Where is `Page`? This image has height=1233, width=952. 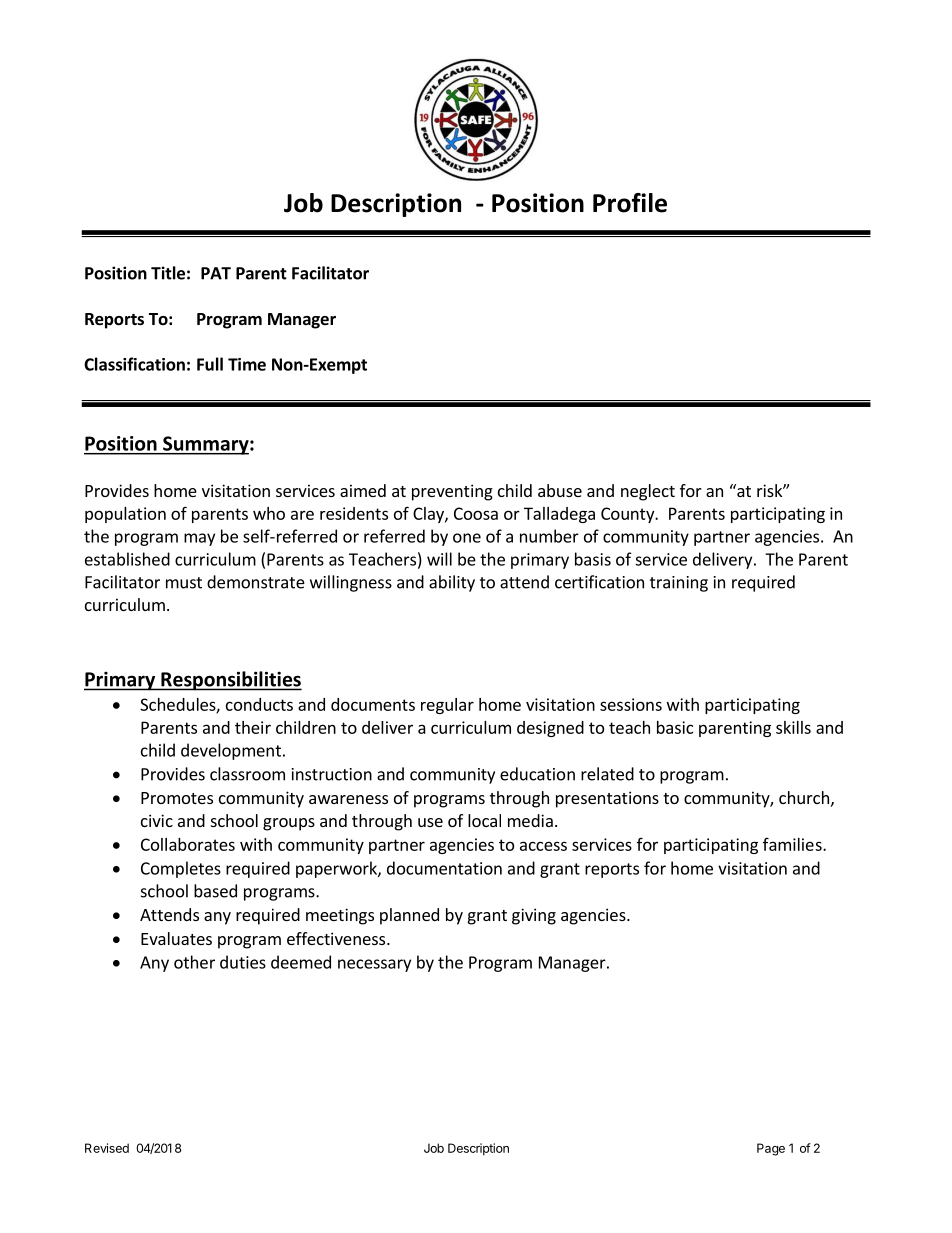 Page is located at coordinates (771, 1149).
